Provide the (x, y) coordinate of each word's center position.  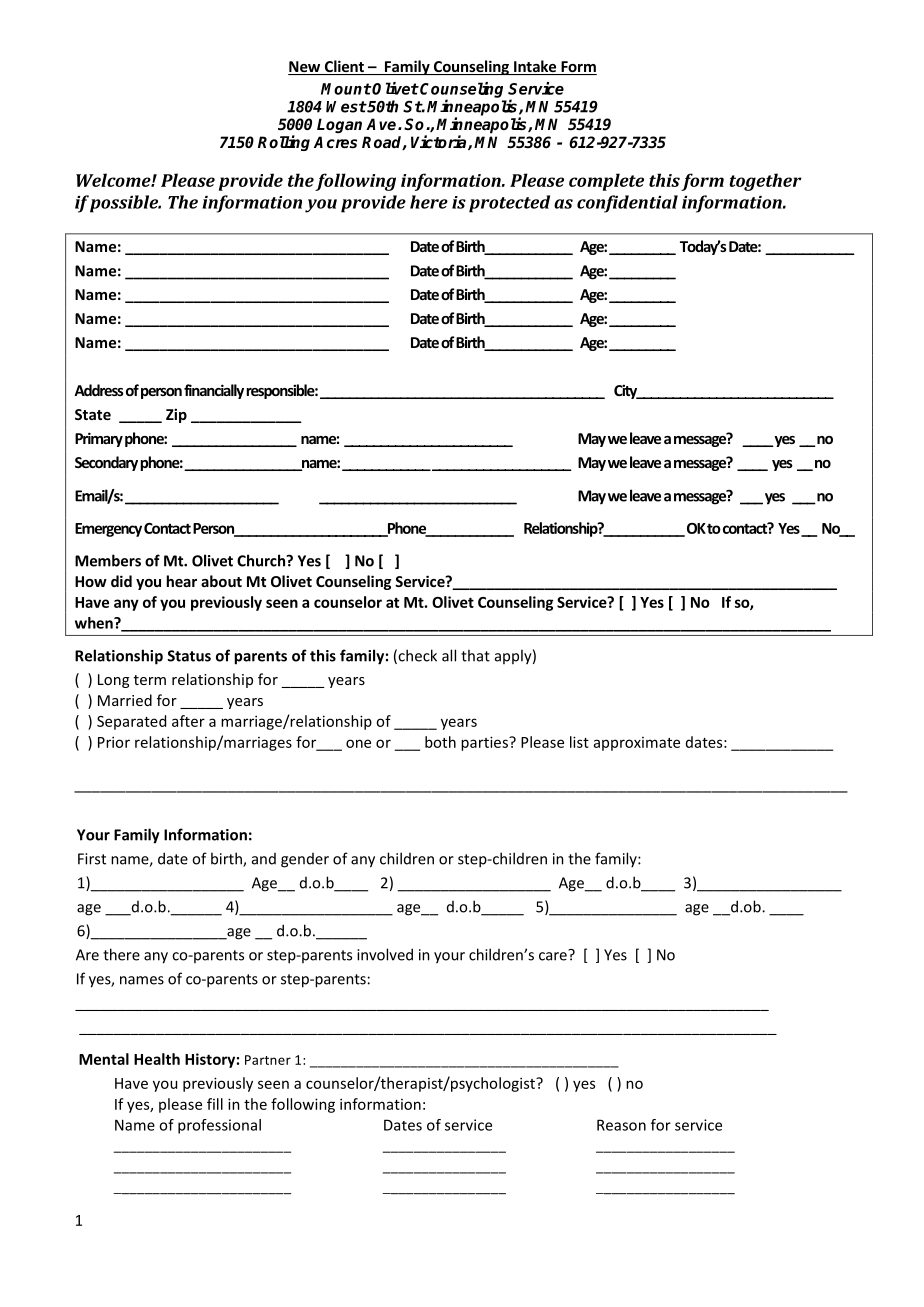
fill (215, 1104)
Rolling (284, 143)
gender (305, 860)
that (475, 655)
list (579, 742)
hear (181, 581)
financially (214, 391)
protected (509, 204)
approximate (637, 744)
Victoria (440, 142)
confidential (627, 204)
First (92, 859)
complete (606, 182)
